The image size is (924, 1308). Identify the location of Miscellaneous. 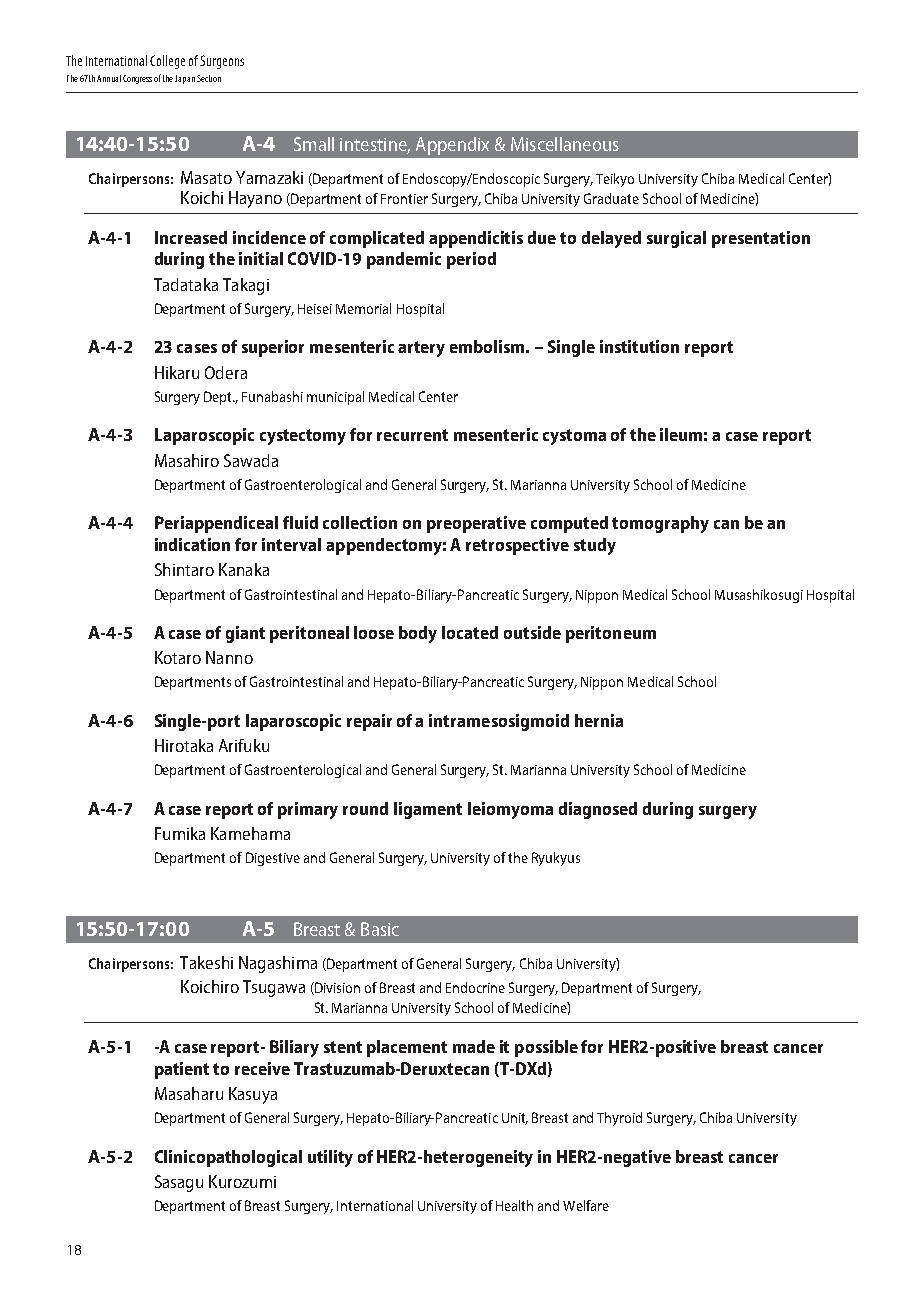
(565, 144).
